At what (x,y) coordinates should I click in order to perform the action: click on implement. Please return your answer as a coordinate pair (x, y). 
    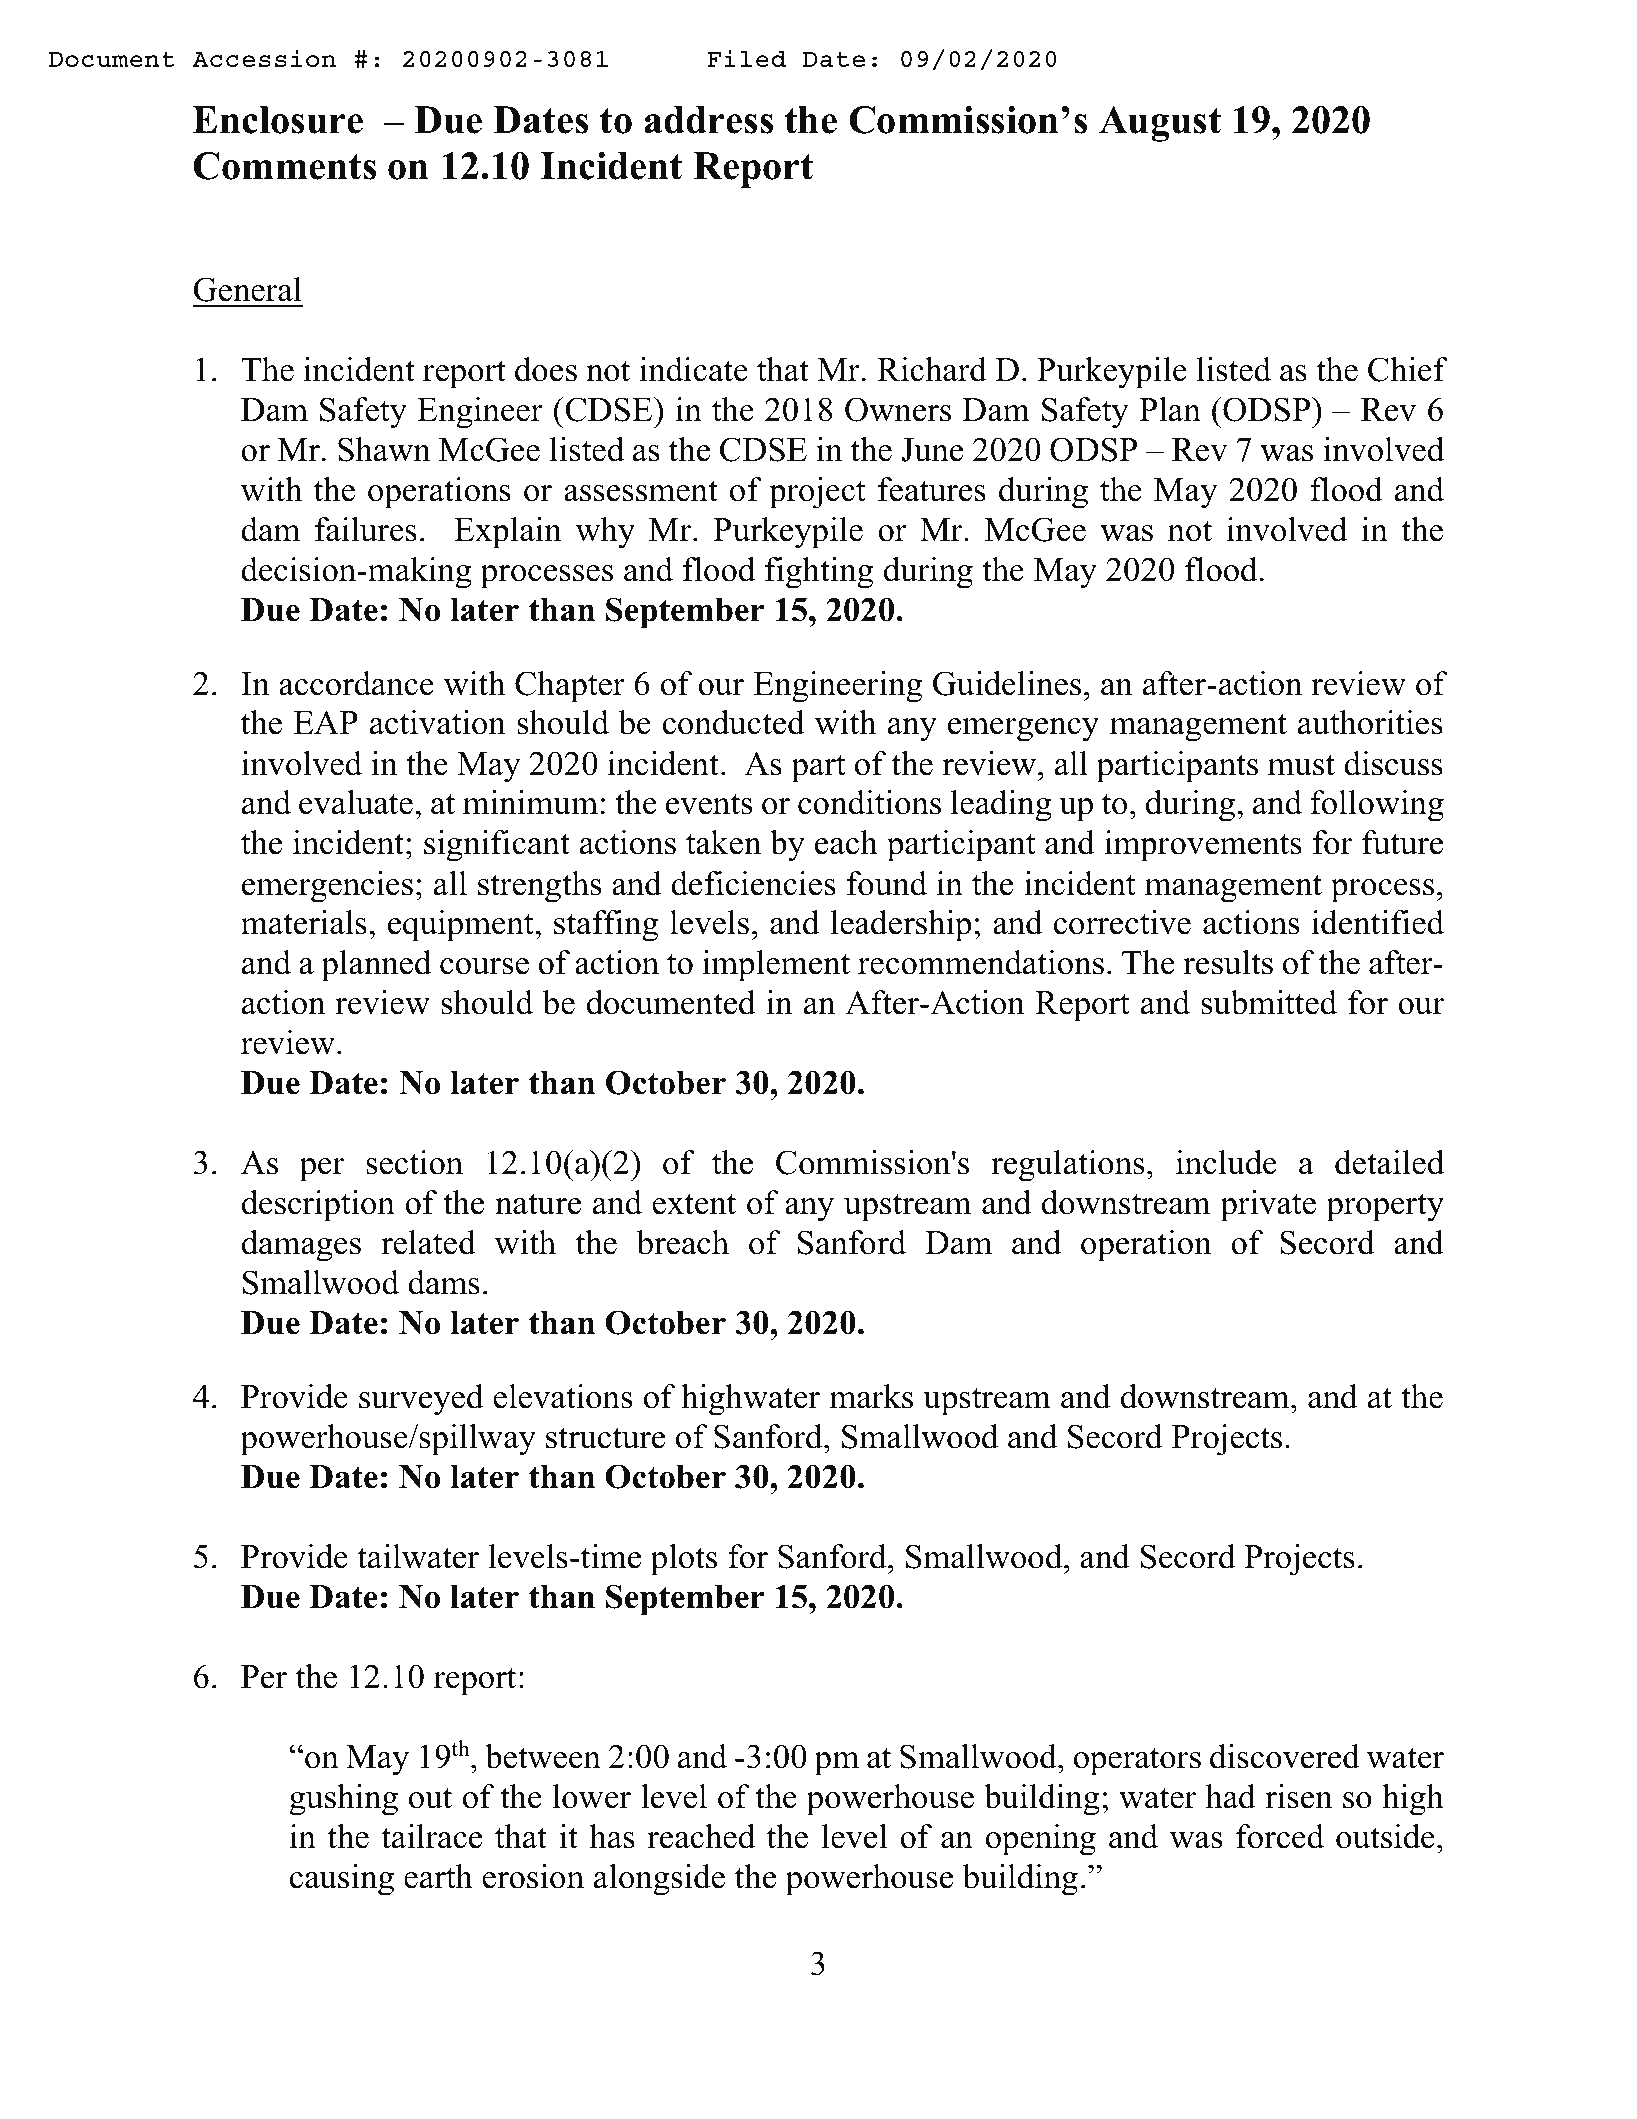
    Looking at the image, I should click on (776, 966).
